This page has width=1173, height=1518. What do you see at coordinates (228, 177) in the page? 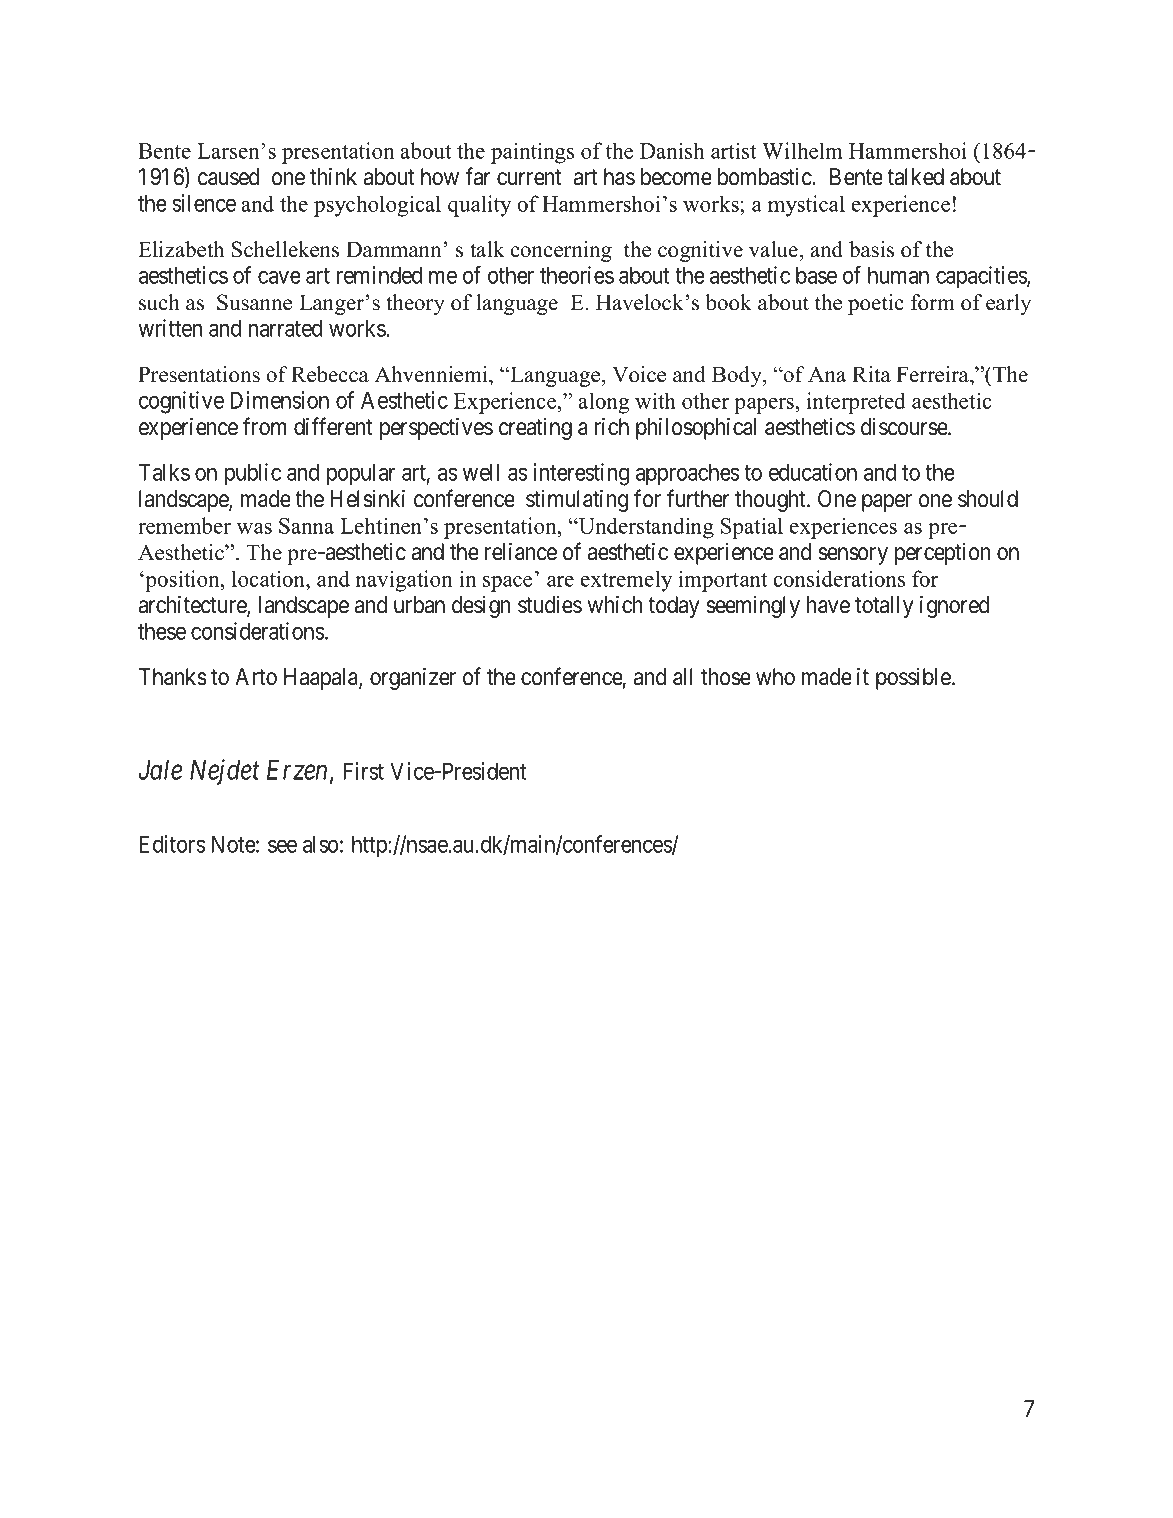
I see `caused` at bounding box center [228, 177].
